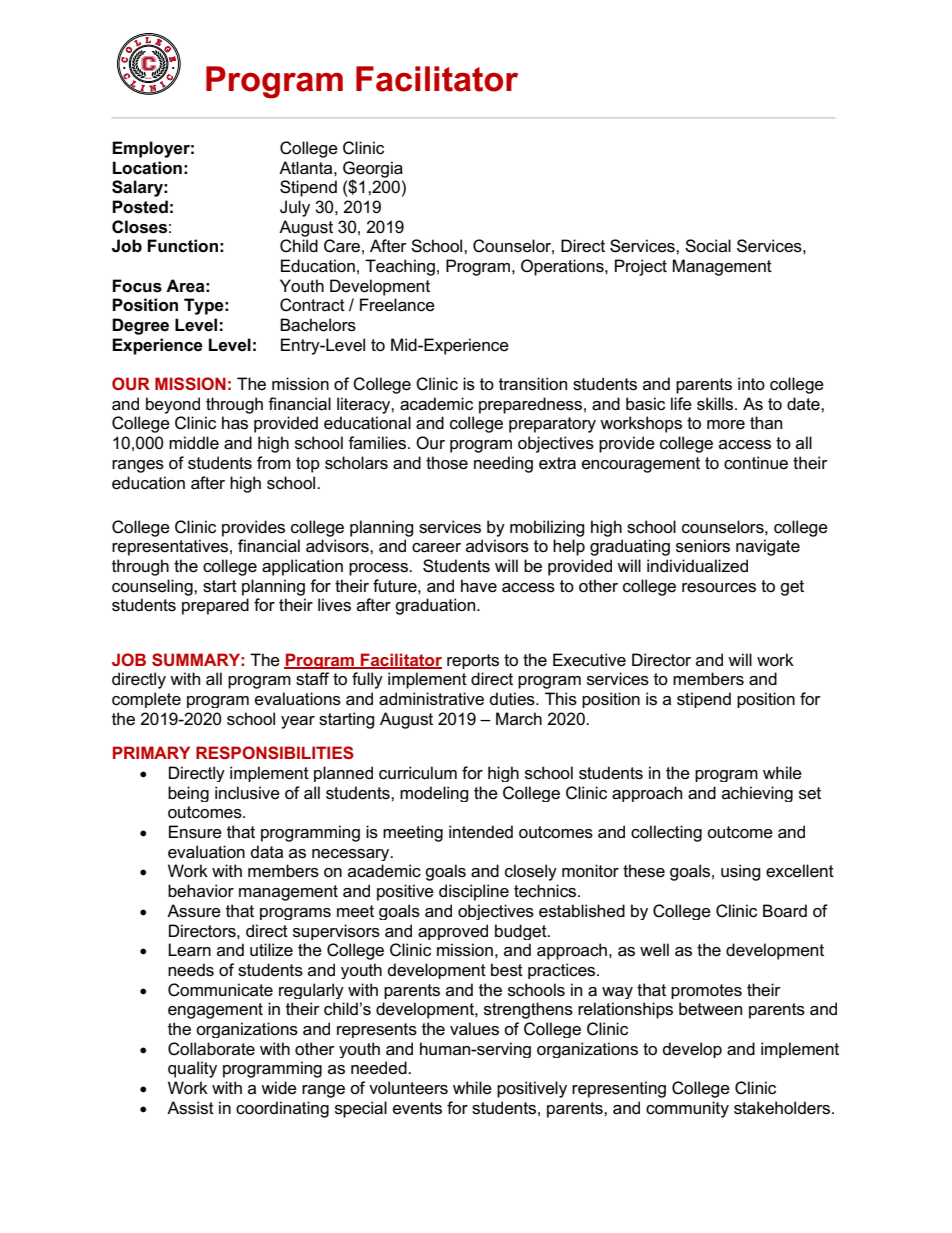 This page has height=1233, width=952. Describe the element at coordinates (195, 832) in the page. I see `Ensure` at that location.
